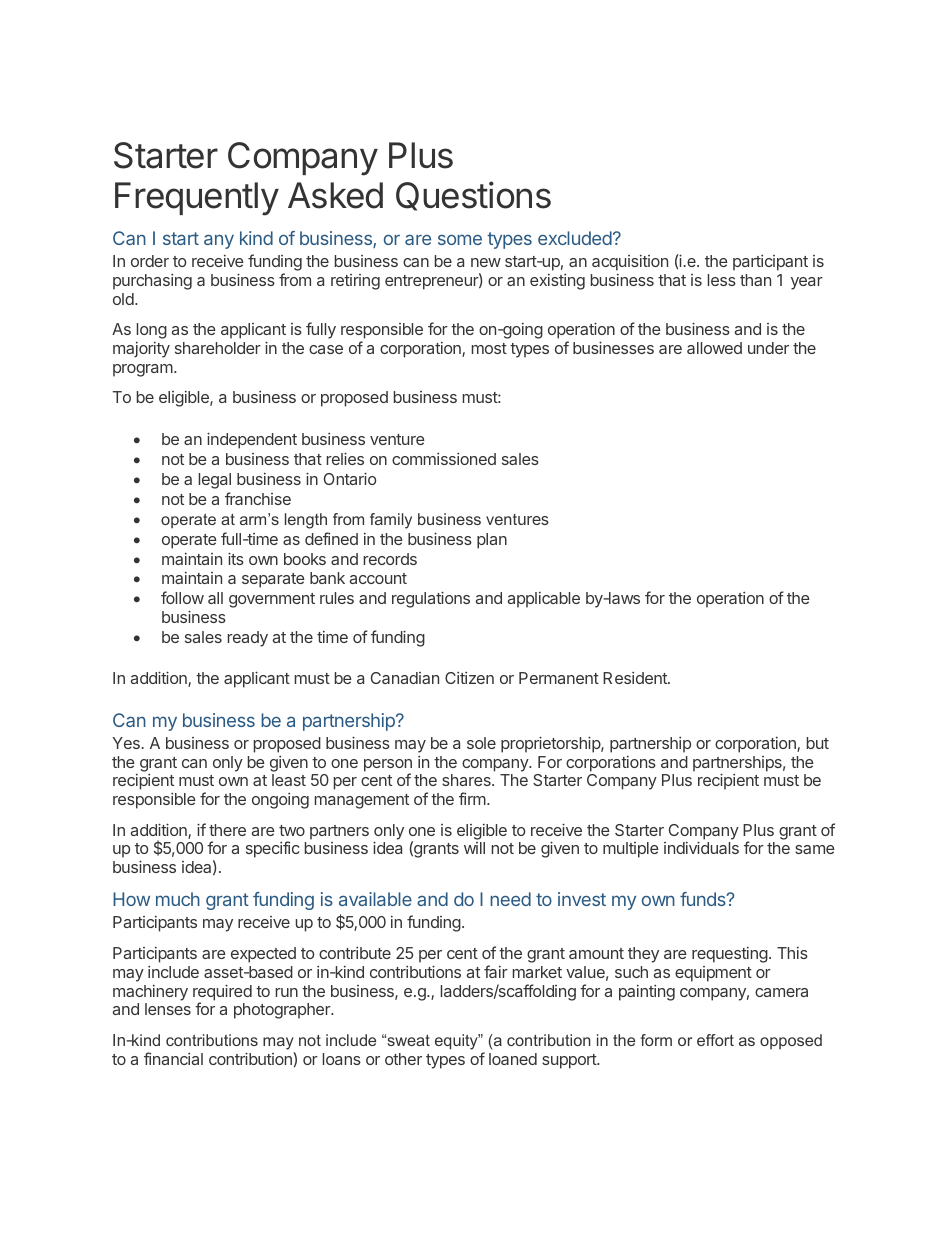 This page has height=1233, width=952. What do you see at coordinates (252, 440) in the page?
I see `independent` at bounding box center [252, 440].
